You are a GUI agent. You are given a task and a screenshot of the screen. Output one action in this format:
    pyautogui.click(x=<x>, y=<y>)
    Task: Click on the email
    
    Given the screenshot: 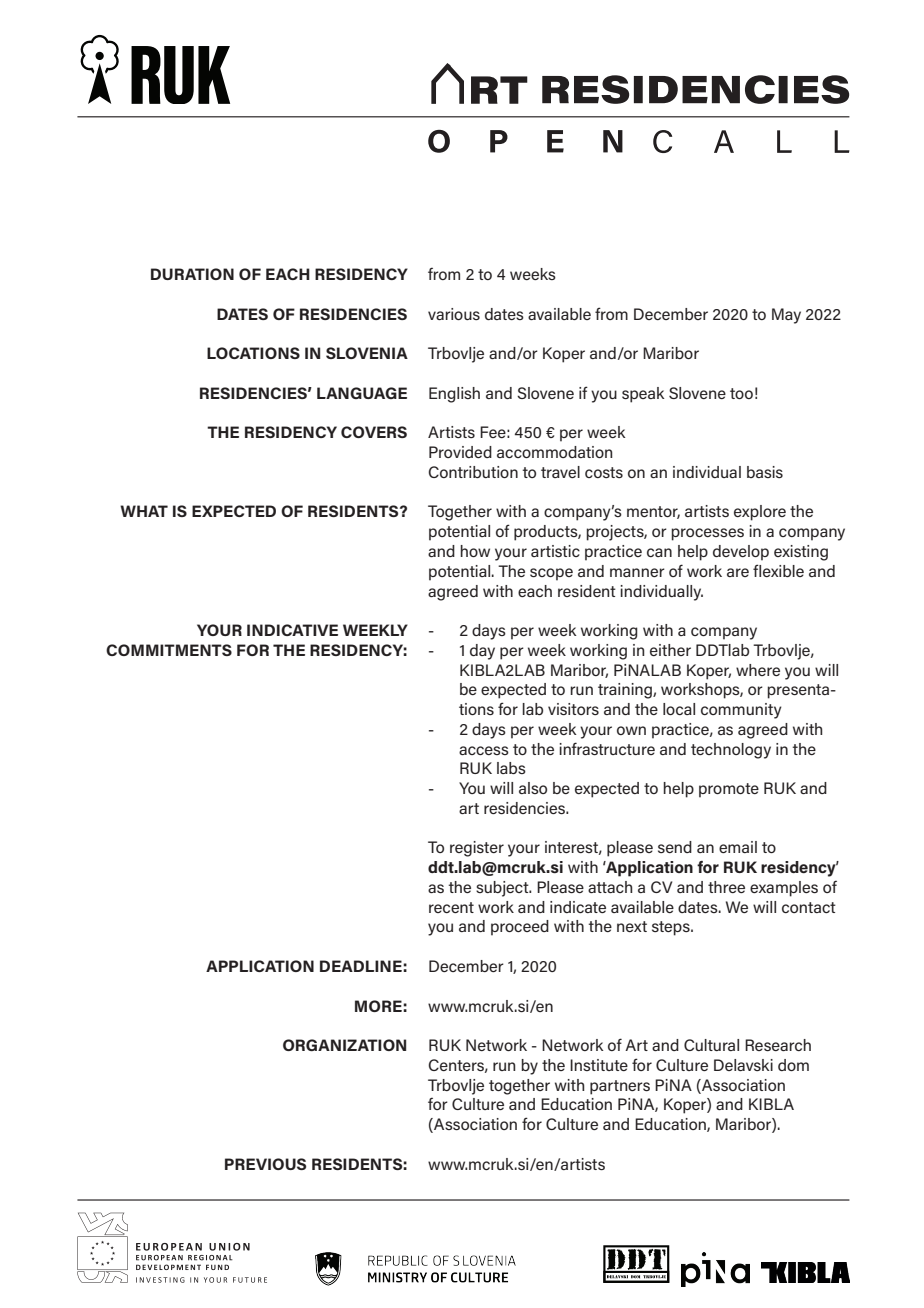 What is the action you would take?
    pyautogui.click(x=738, y=847)
